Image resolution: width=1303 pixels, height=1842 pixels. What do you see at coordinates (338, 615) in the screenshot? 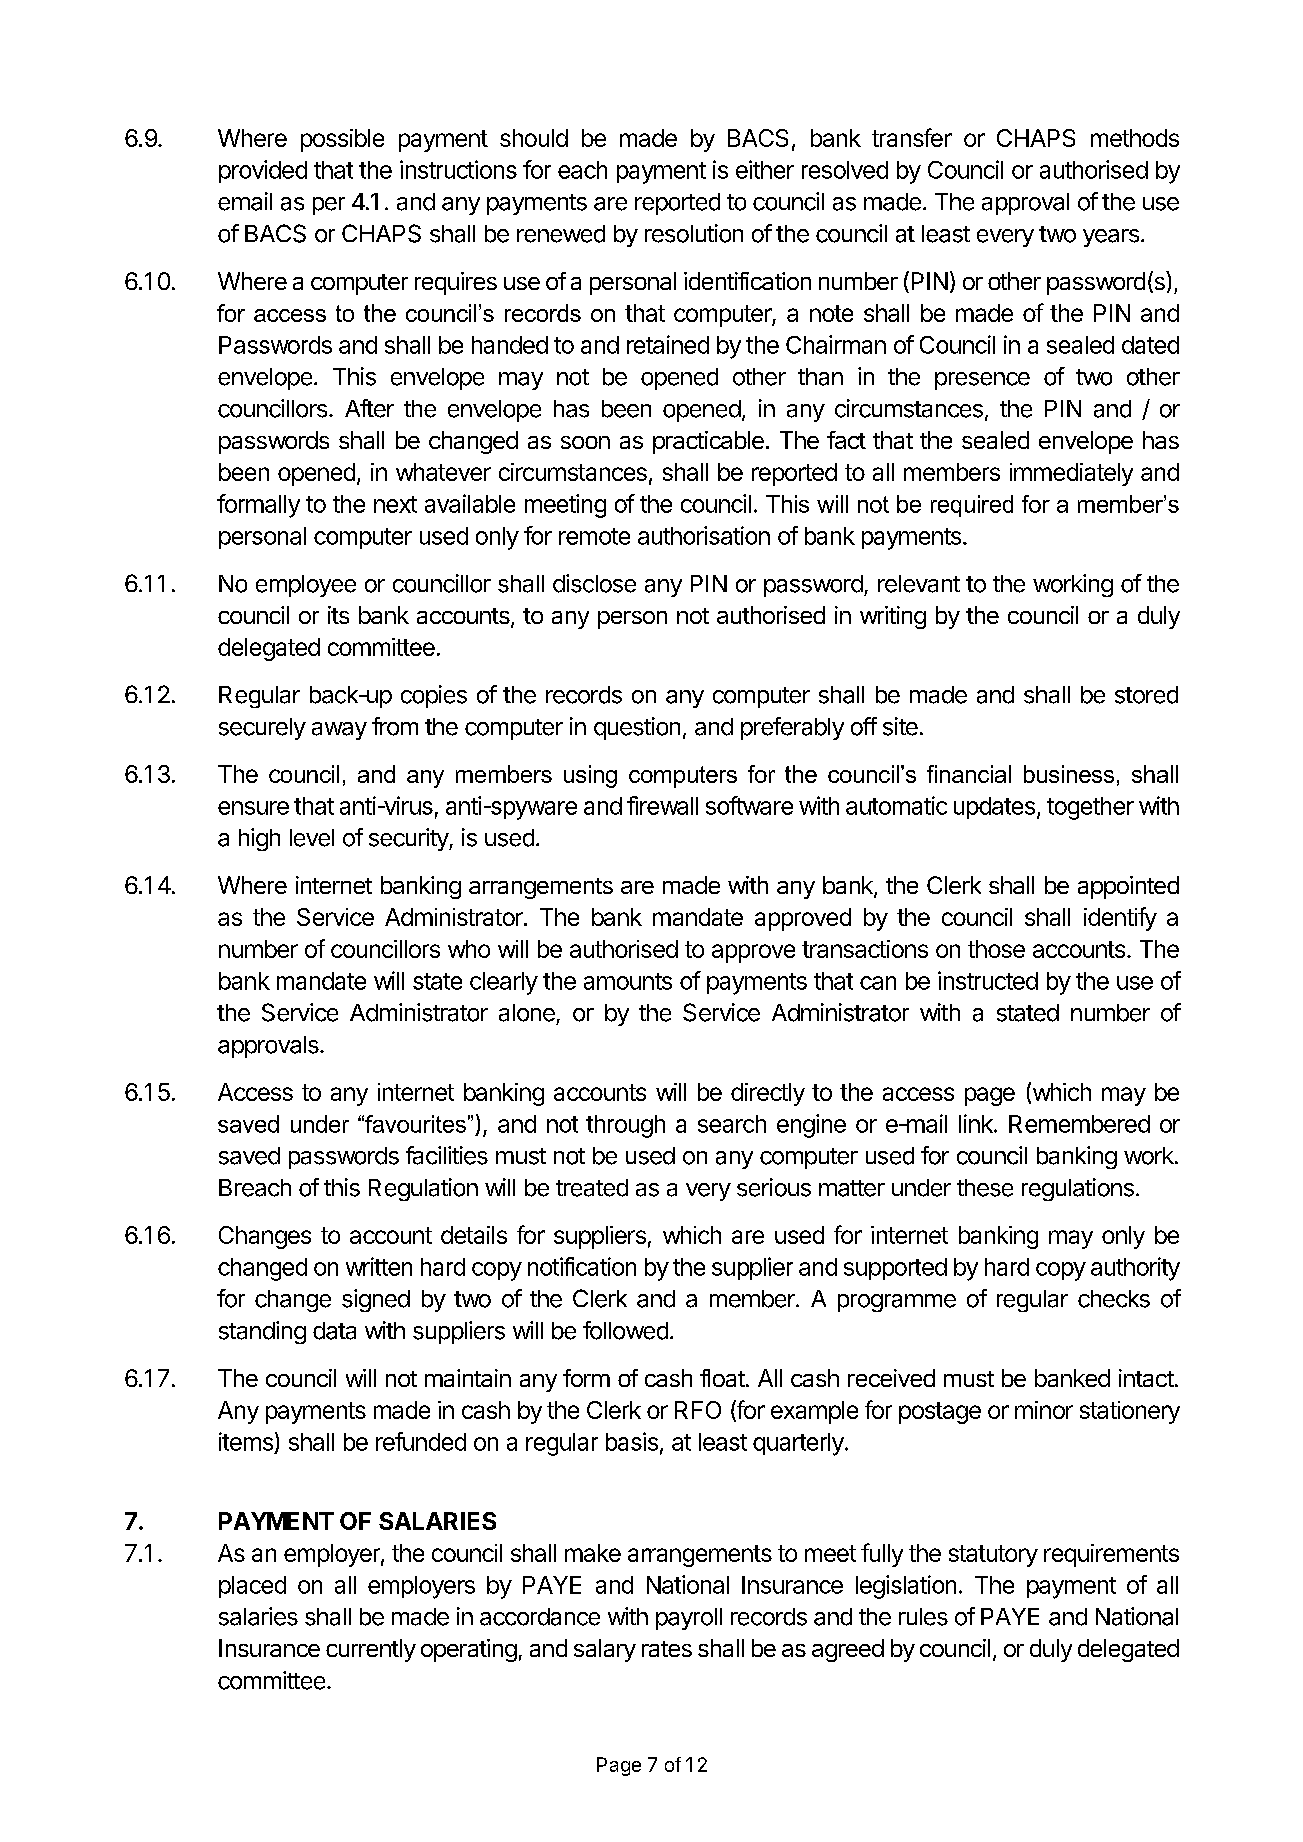
I see `its` at bounding box center [338, 615].
